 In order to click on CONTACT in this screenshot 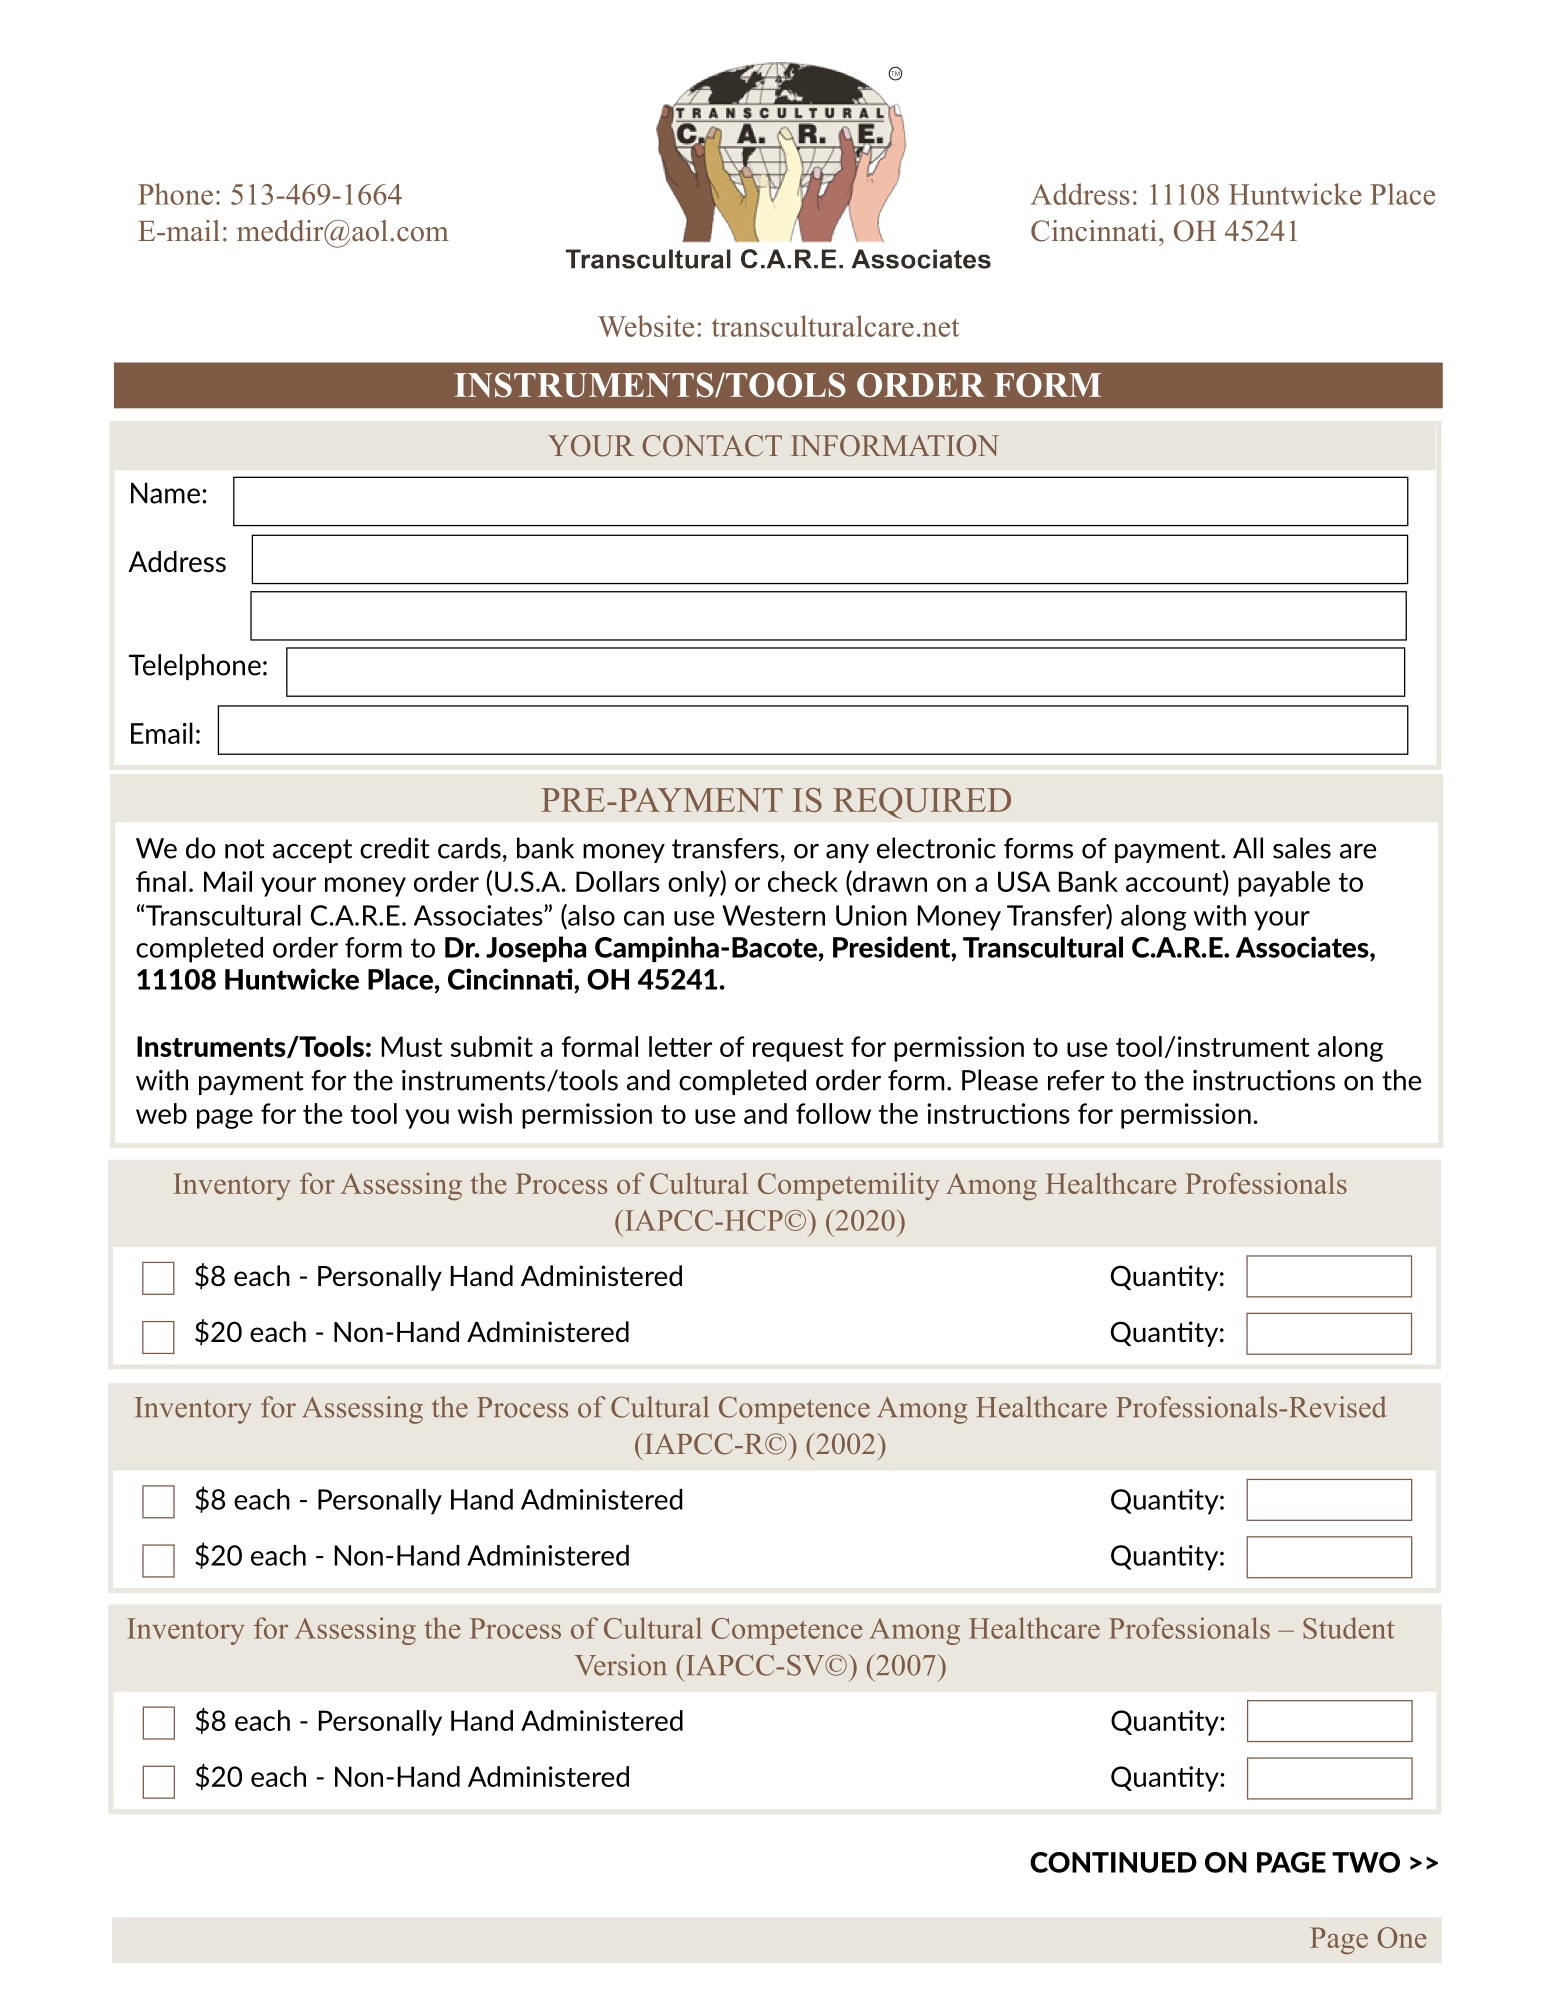, I will do `click(712, 446)`.
